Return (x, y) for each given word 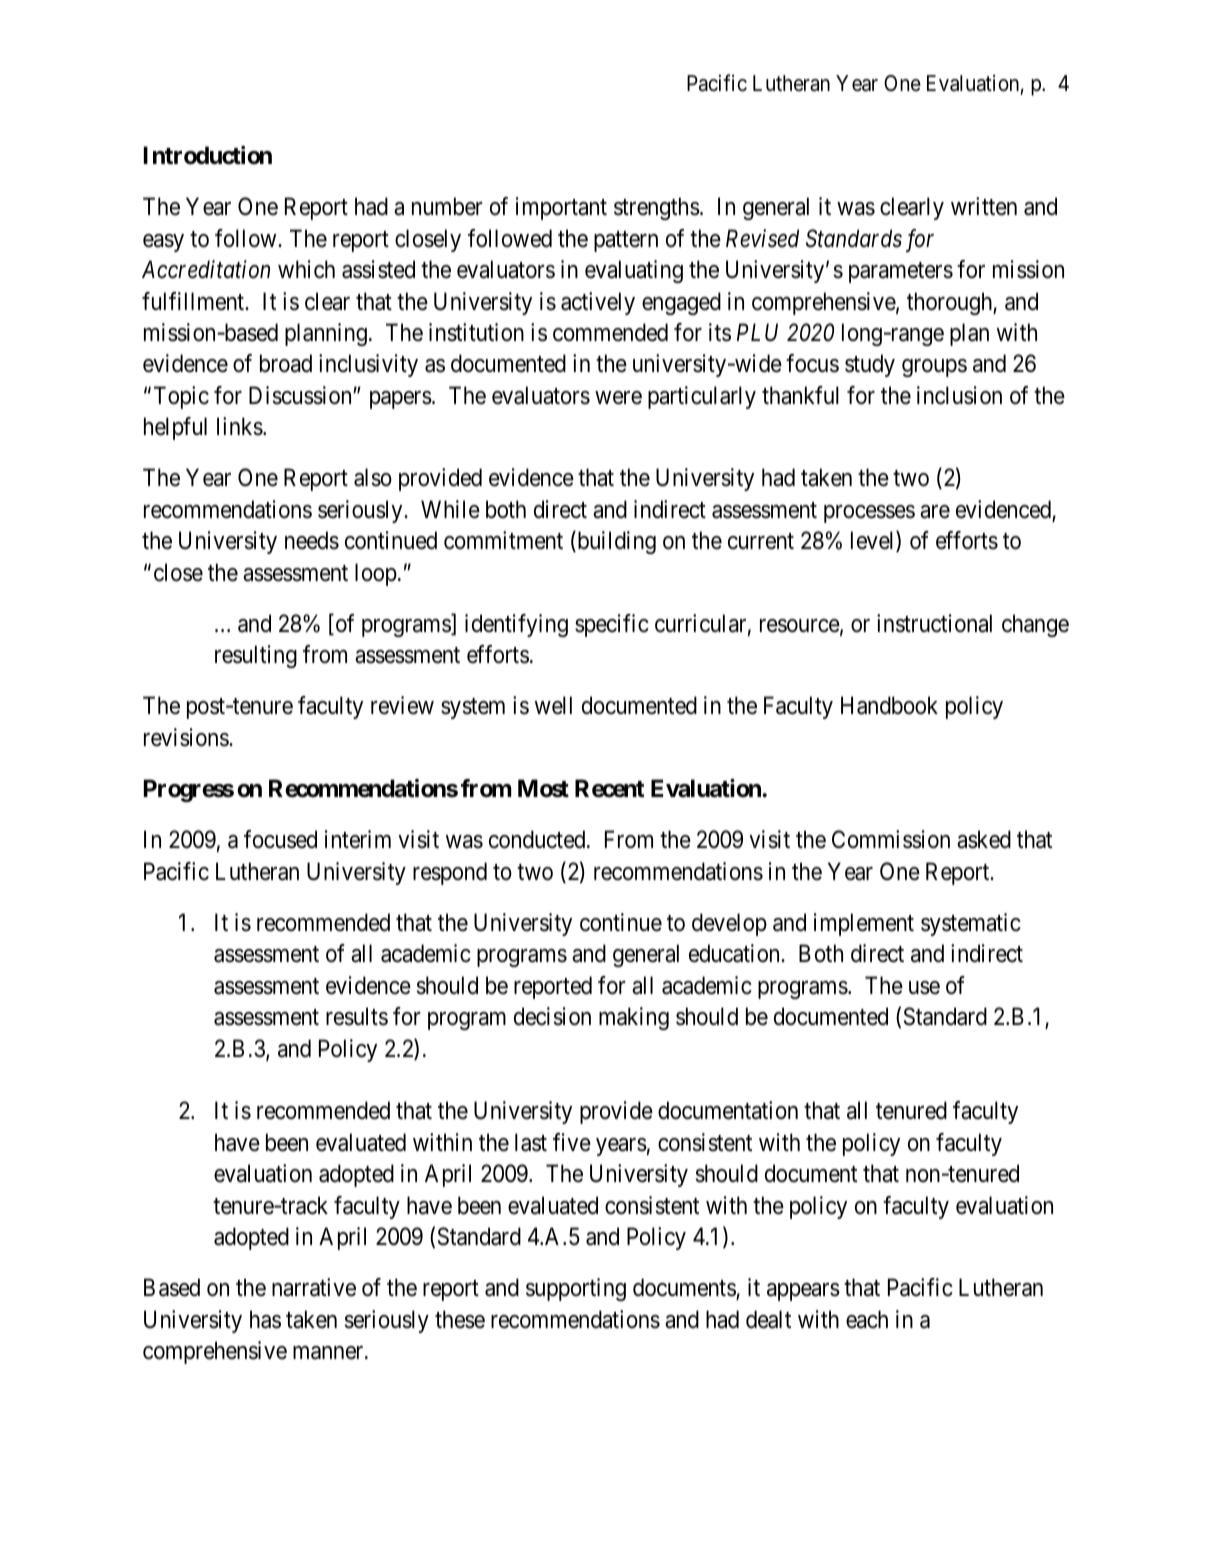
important (561, 208)
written (984, 206)
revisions (187, 737)
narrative (314, 1287)
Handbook (889, 705)
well (553, 705)
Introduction (208, 155)
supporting (576, 1289)
